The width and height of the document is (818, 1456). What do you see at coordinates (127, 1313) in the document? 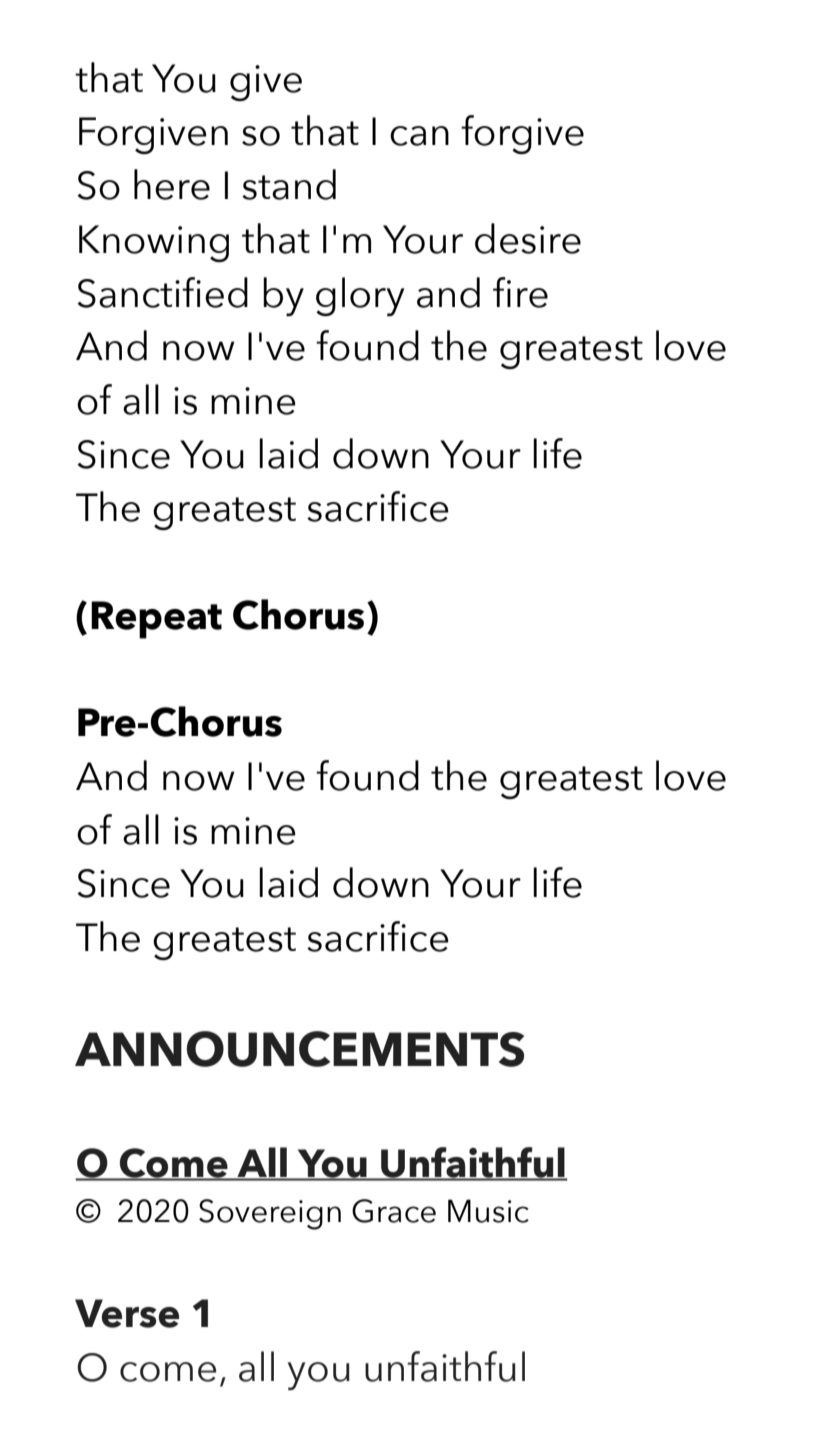
I see `Verse` at bounding box center [127, 1313].
